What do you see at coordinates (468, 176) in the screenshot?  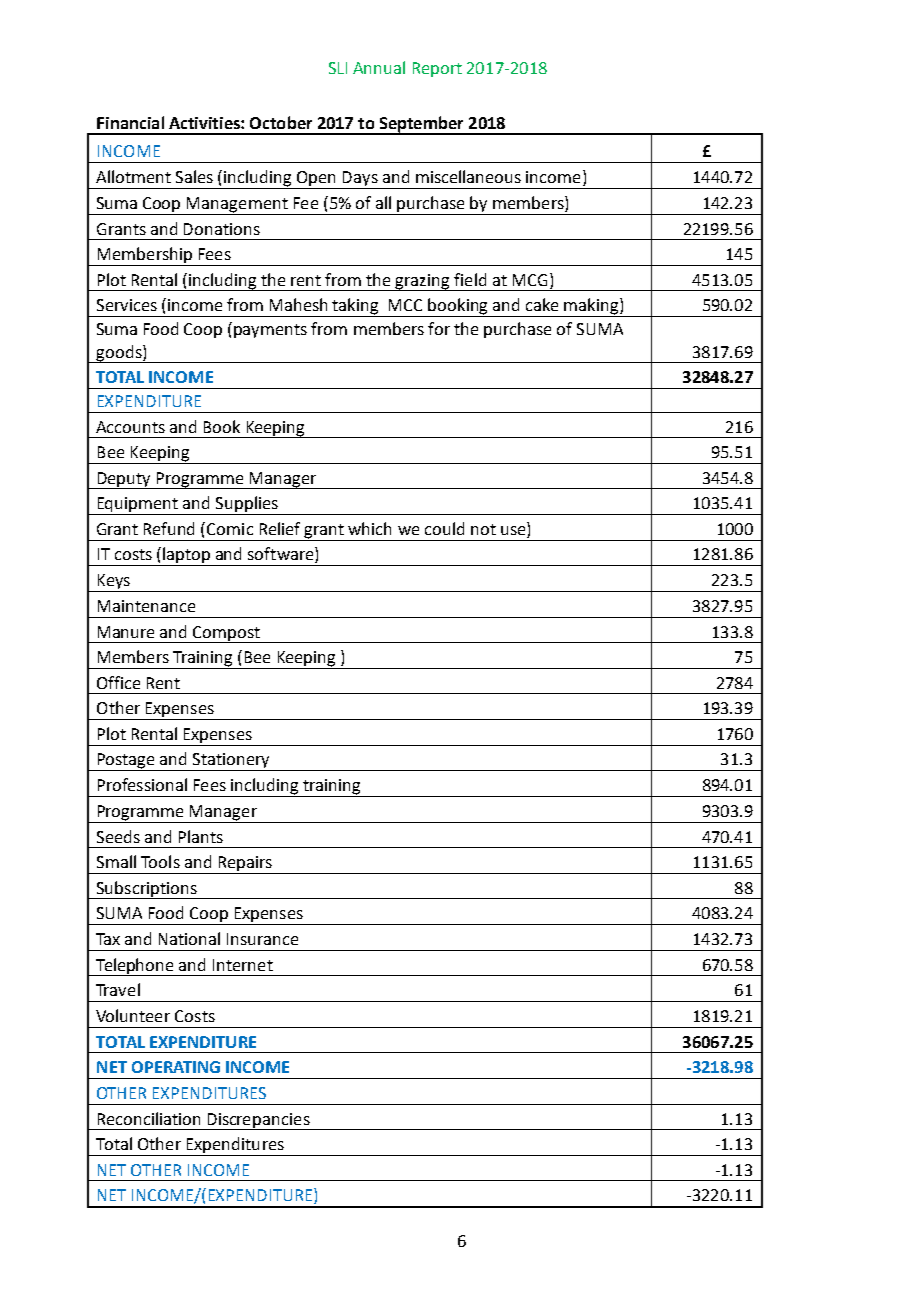 I see `miscellaneous` at bounding box center [468, 176].
